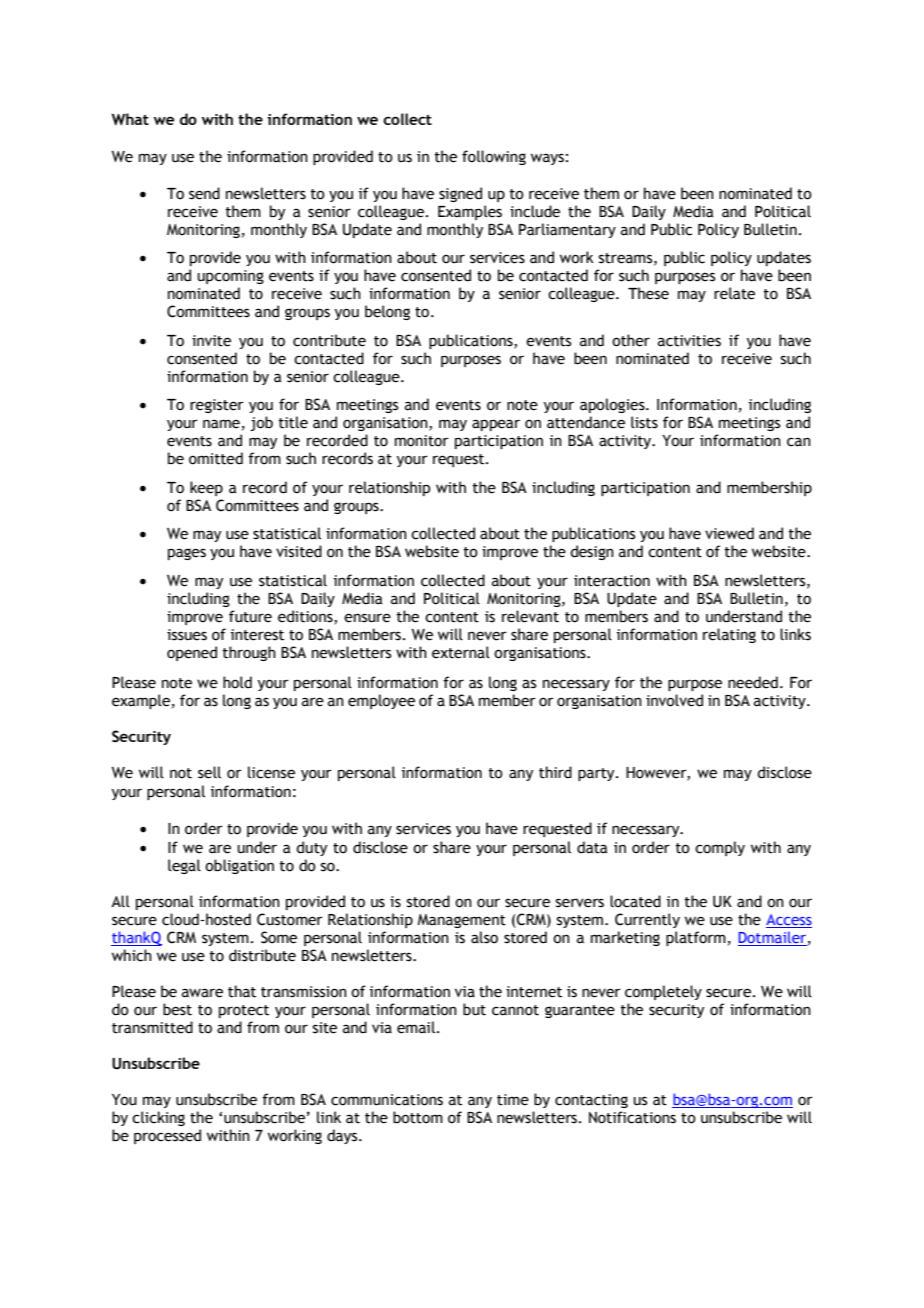 The width and height of the page is (924, 1308). I want to click on sell, so click(209, 772).
